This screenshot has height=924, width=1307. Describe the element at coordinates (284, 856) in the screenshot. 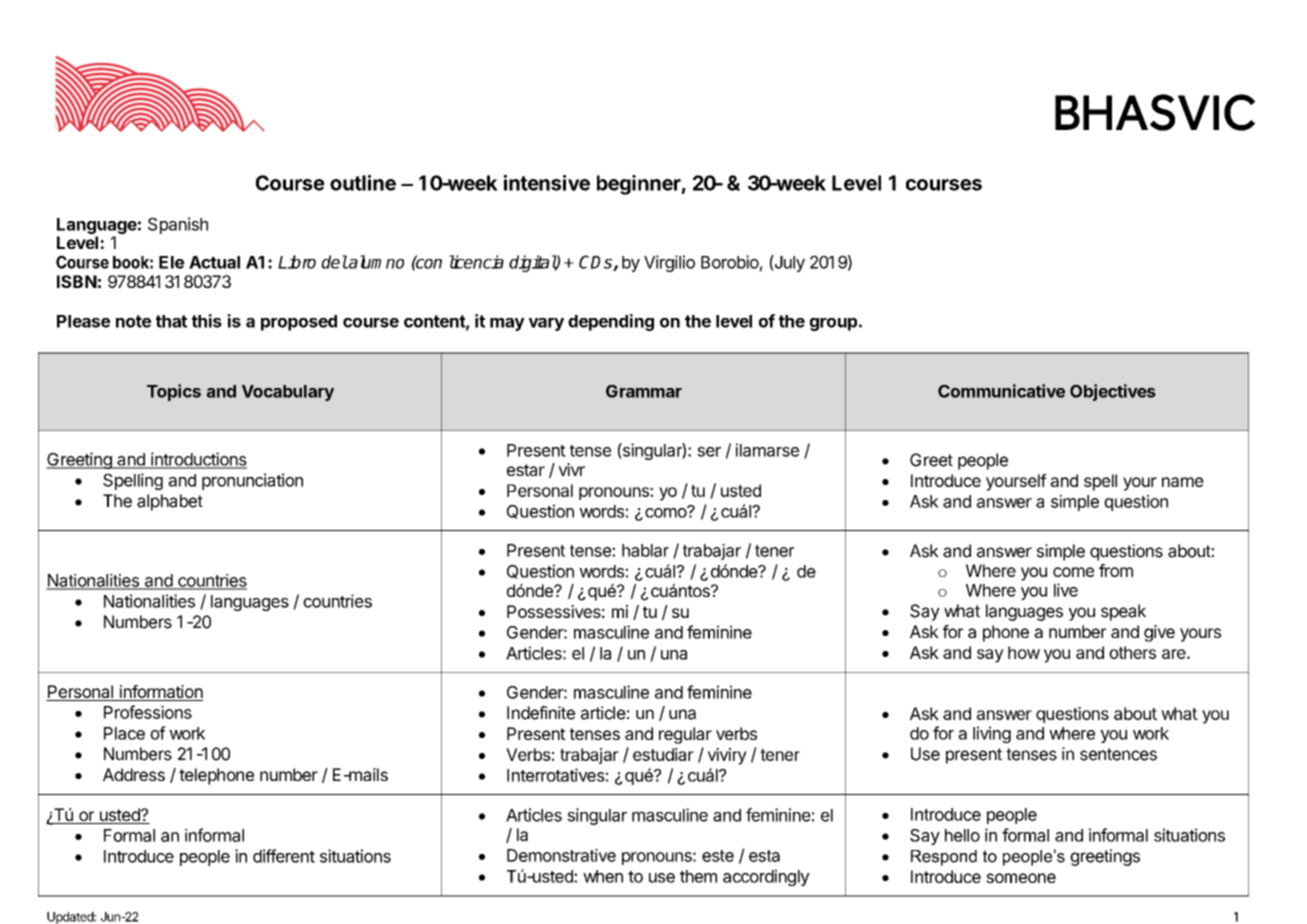

I see `different` at that location.
